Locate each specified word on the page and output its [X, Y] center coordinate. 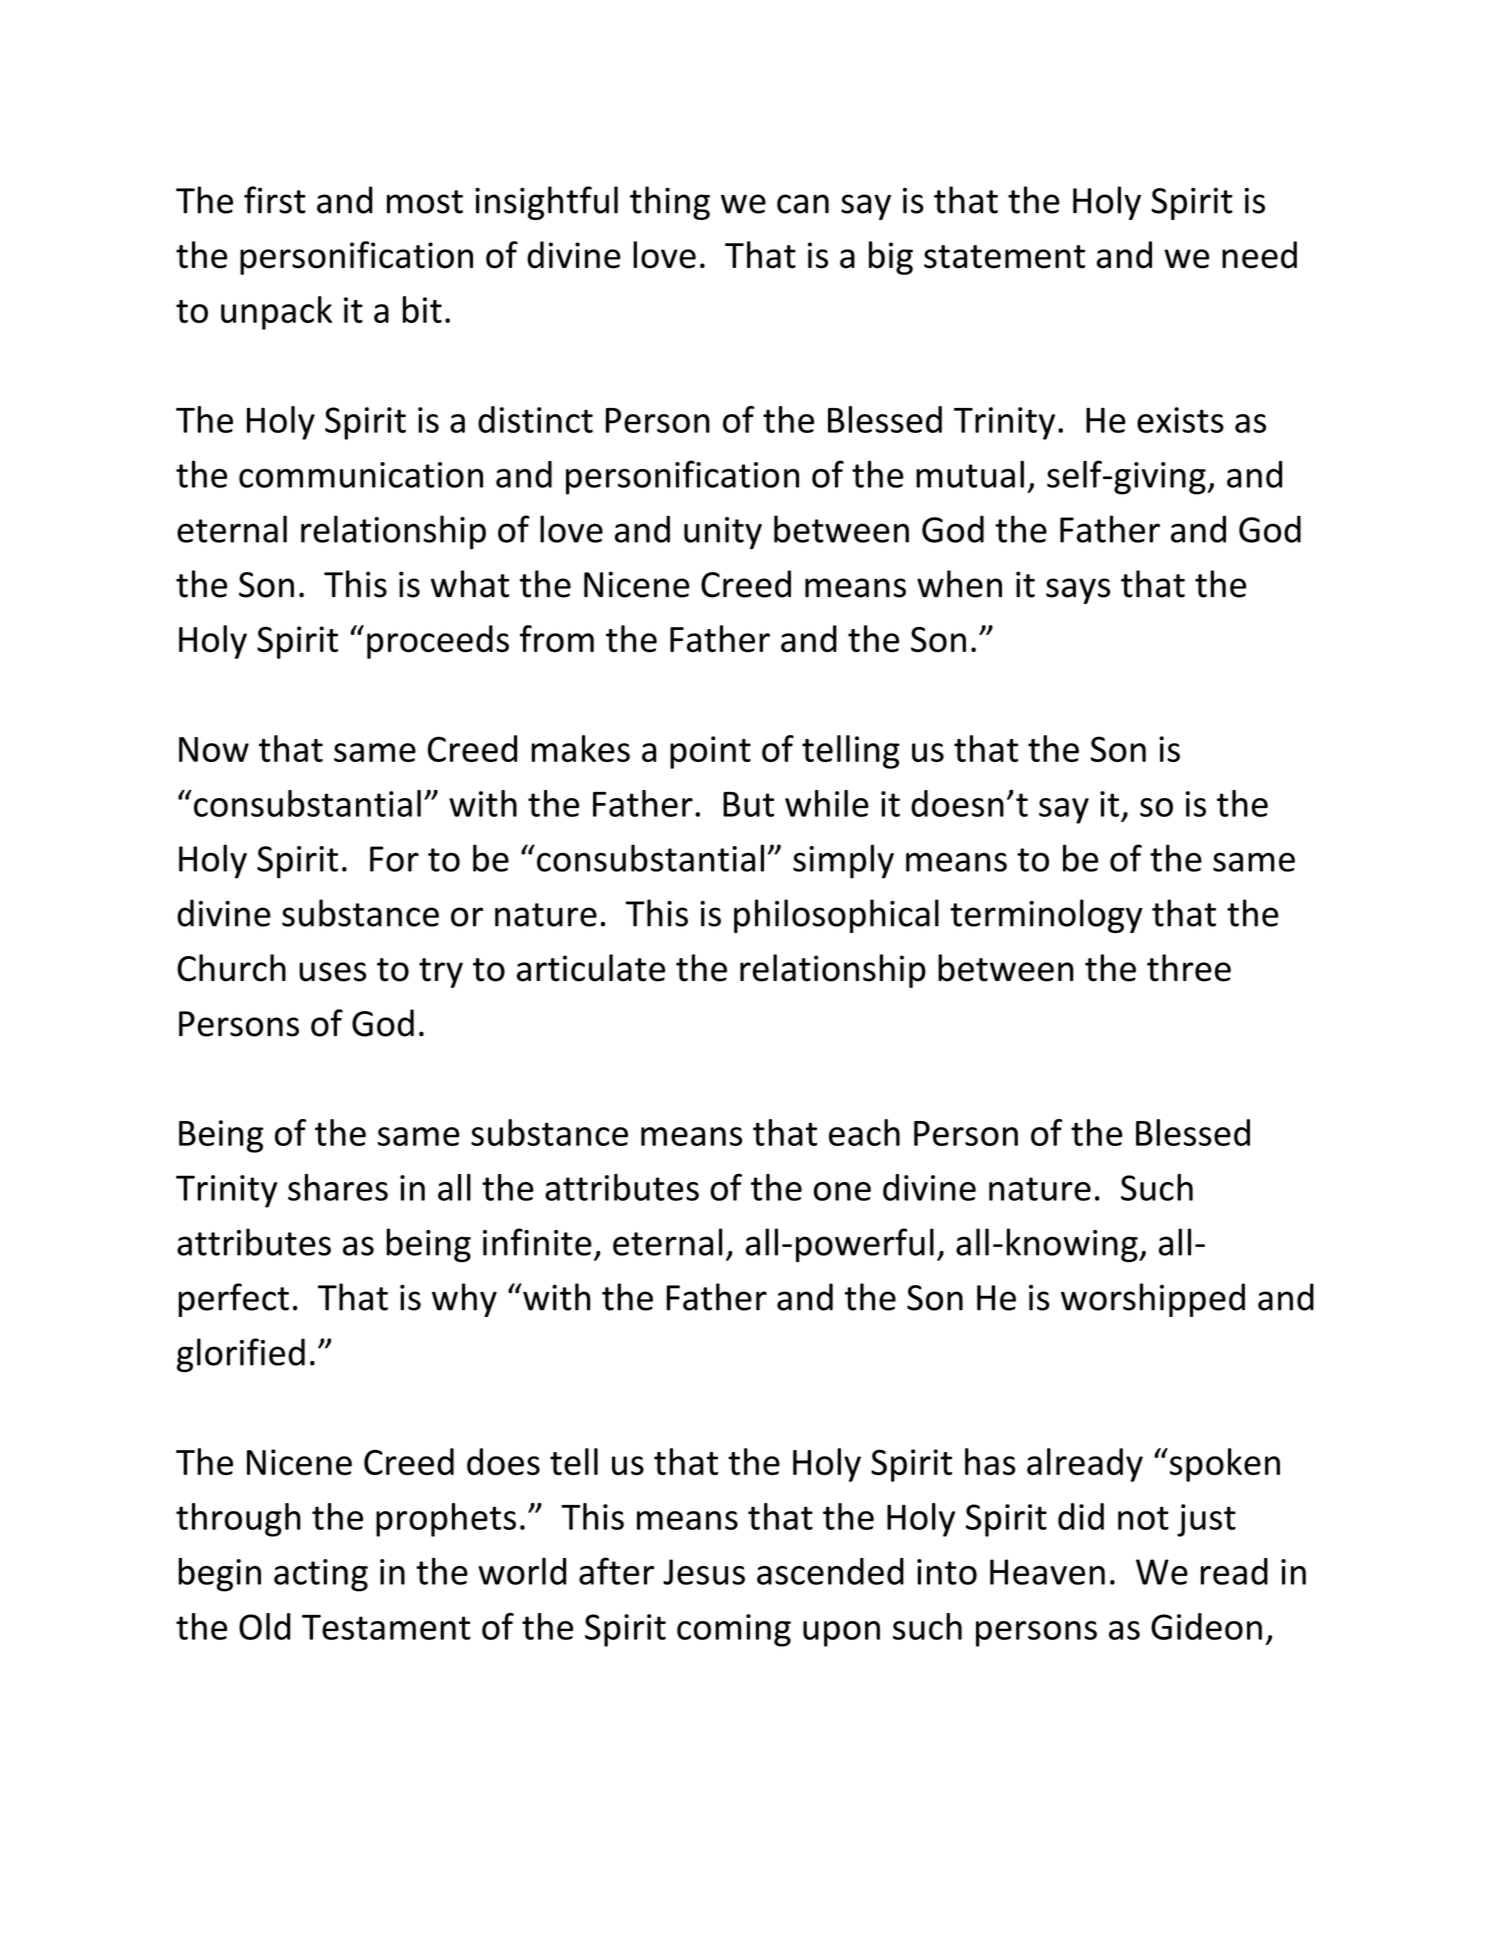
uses [332, 972]
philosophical [836, 916]
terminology [1046, 916]
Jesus [704, 1572]
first [275, 200]
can [803, 204]
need [1259, 255]
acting [321, 1575]
